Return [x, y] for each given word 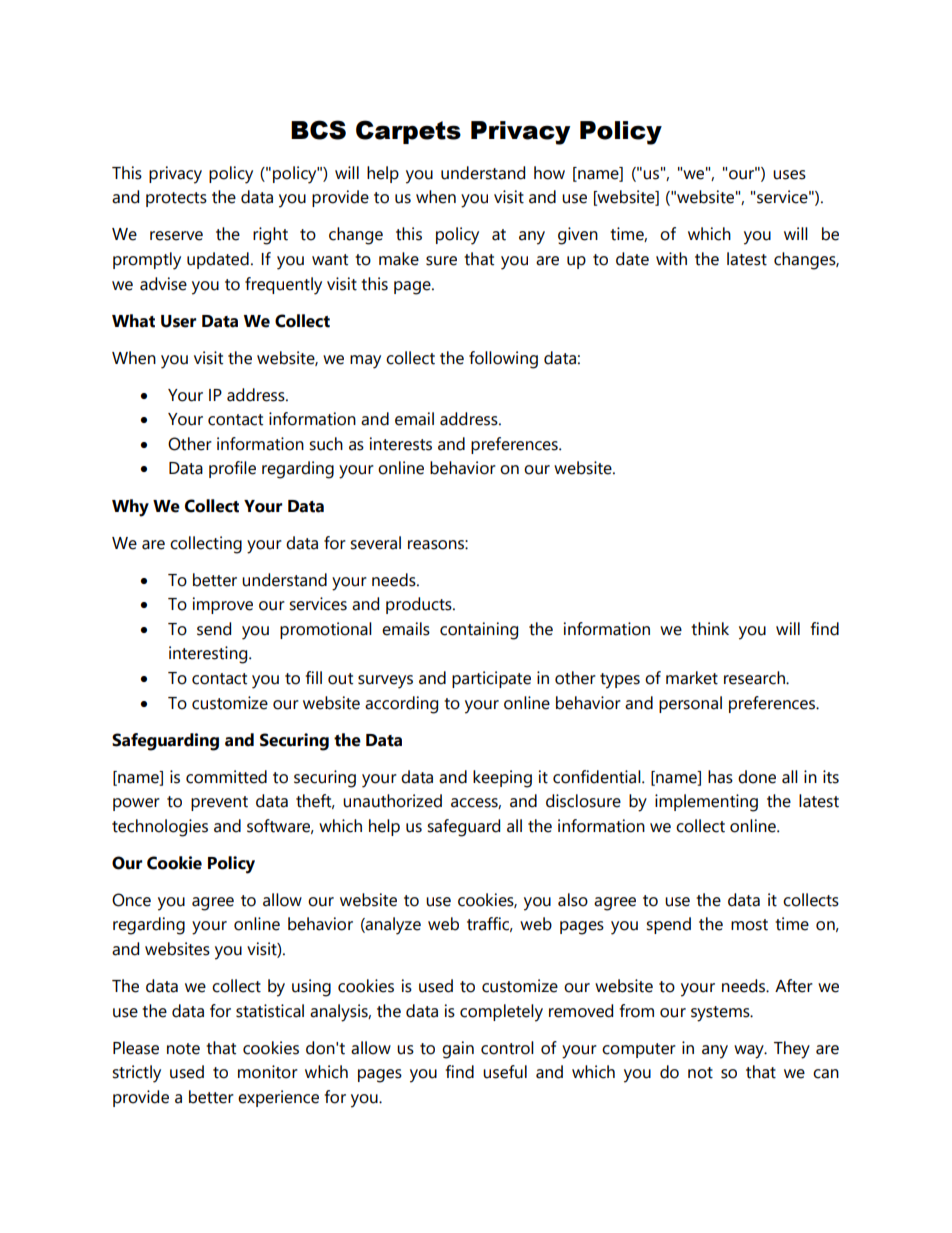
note [183, 1049]
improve [223, 605]
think [710, 629]
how [549, 173]
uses [789, 175]
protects [176, 199]
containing [479, 631]
